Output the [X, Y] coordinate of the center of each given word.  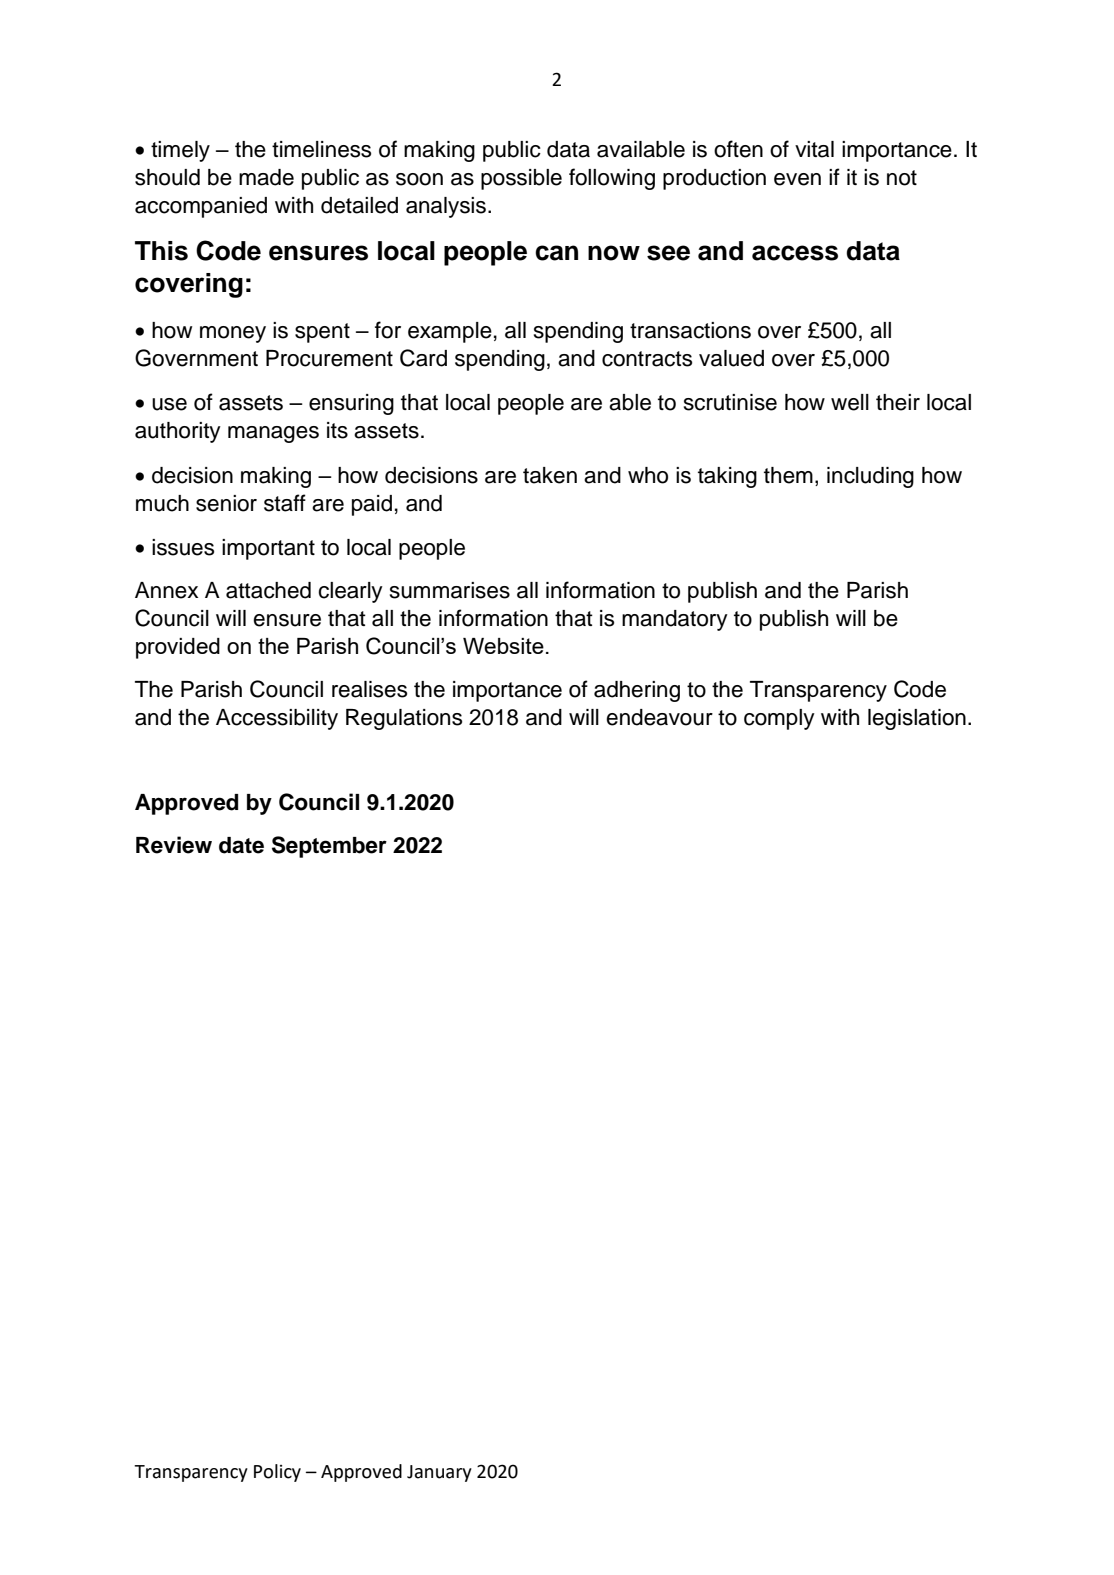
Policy [277, 1473]
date [241, 845]
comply [779, 719]
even [797, 179]
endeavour [659, 717]
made [266, 177]
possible [521, 179]
